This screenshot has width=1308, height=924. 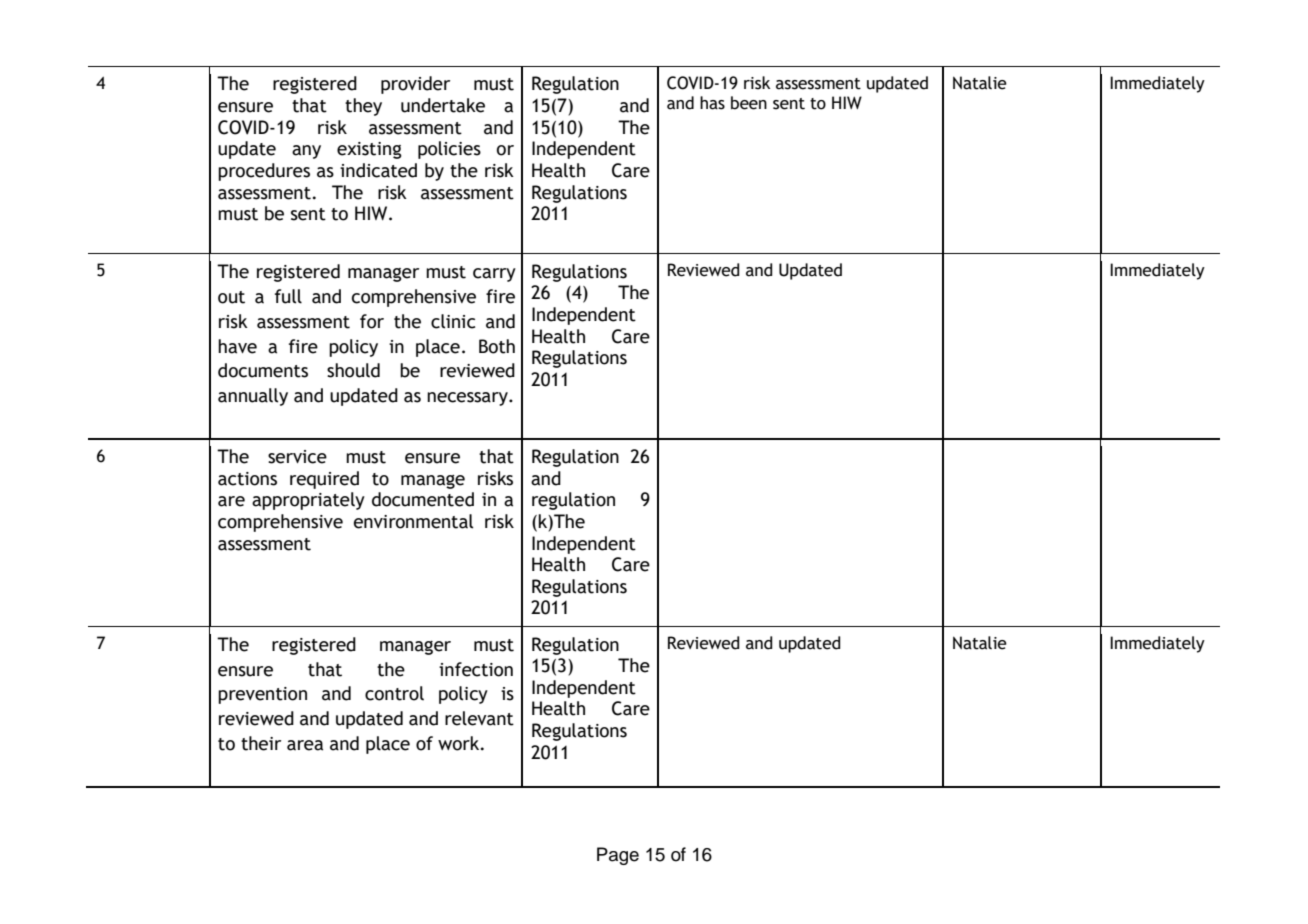 I want to click on infection, so click(x=476, y=669).
